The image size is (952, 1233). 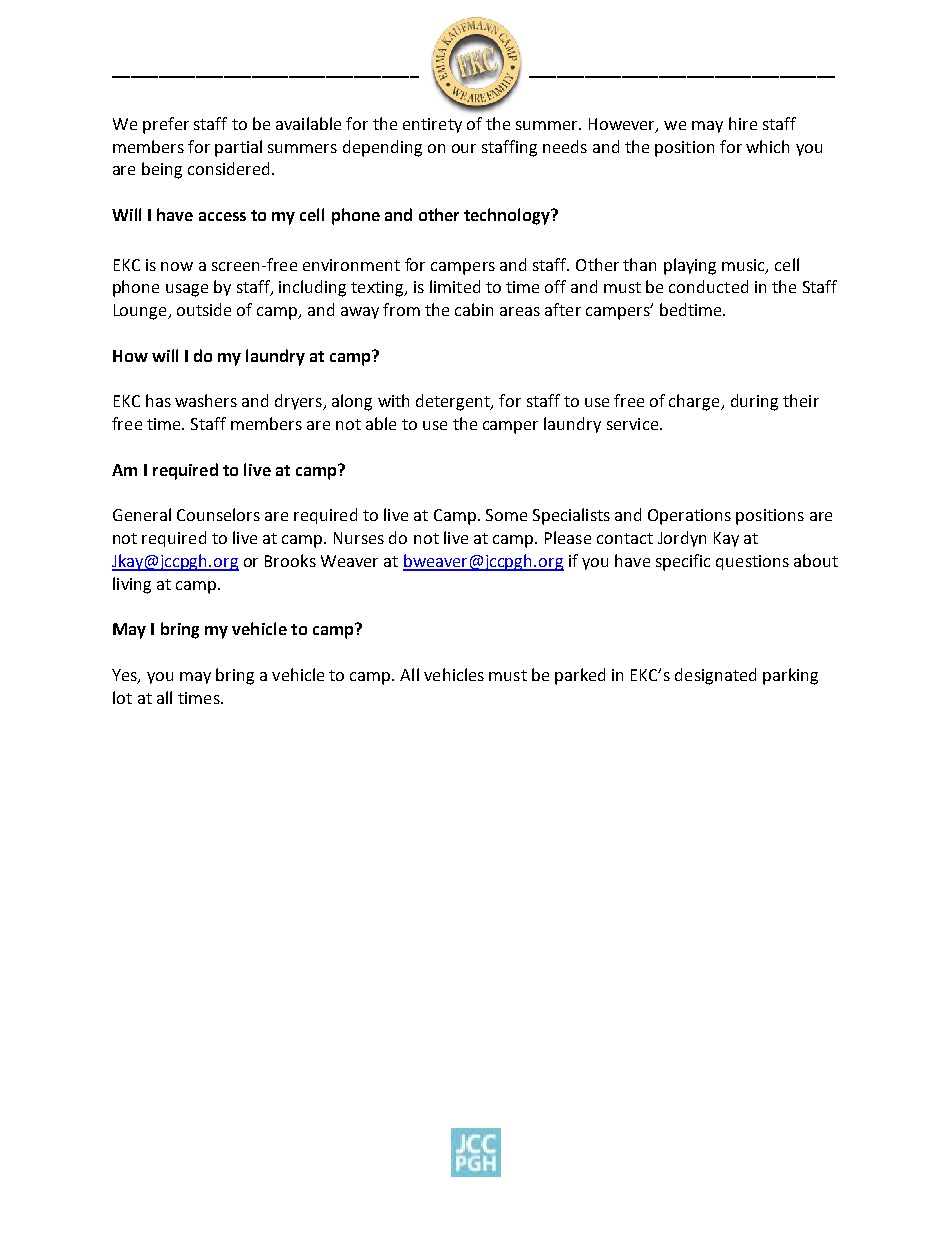 I want to click on which, so click(x=767, y=146).
